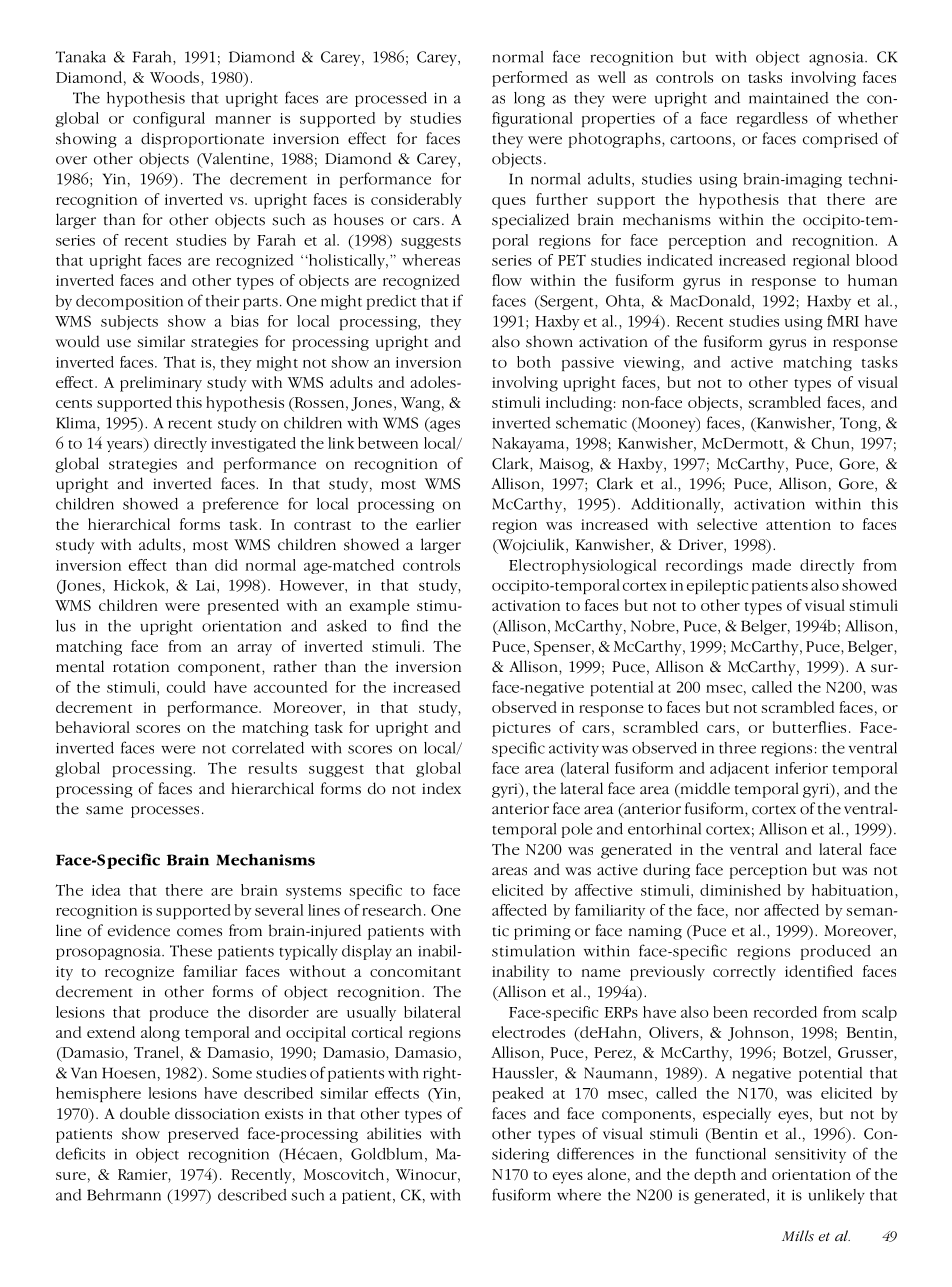 The width and height of the screenshot is (952, 1287). What do you see at coordinates (203, 1135) in the screenshot?
I see `preserved` at bounding box center [203, 1135].
